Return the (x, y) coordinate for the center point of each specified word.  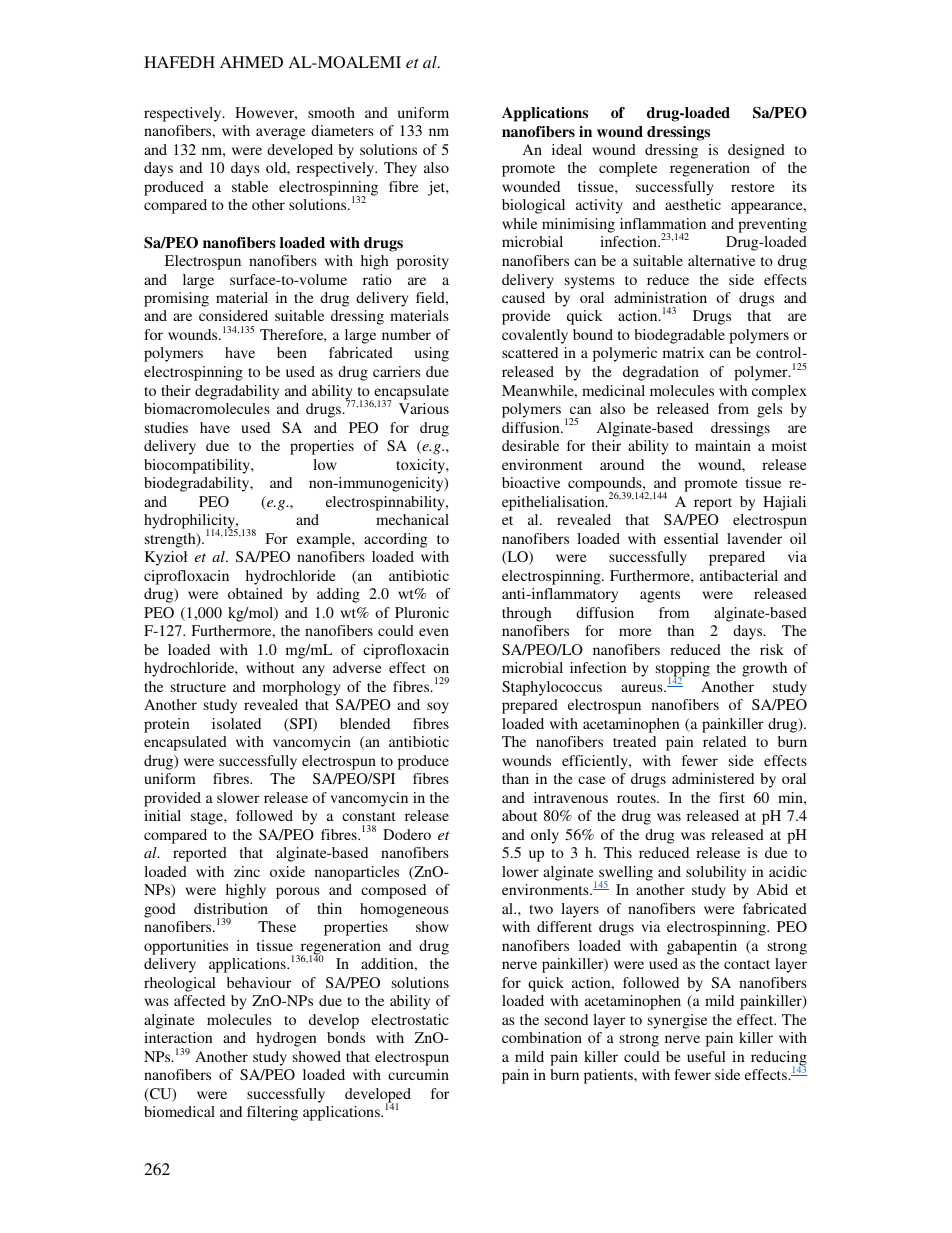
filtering (272, 1113)
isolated (236, 723)
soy (438, 708)
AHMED (251, 62)
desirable (530, 445)
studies (166, 427)
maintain (723, 445)
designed (756, 151)
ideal (567, 149)
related (724, 741)
